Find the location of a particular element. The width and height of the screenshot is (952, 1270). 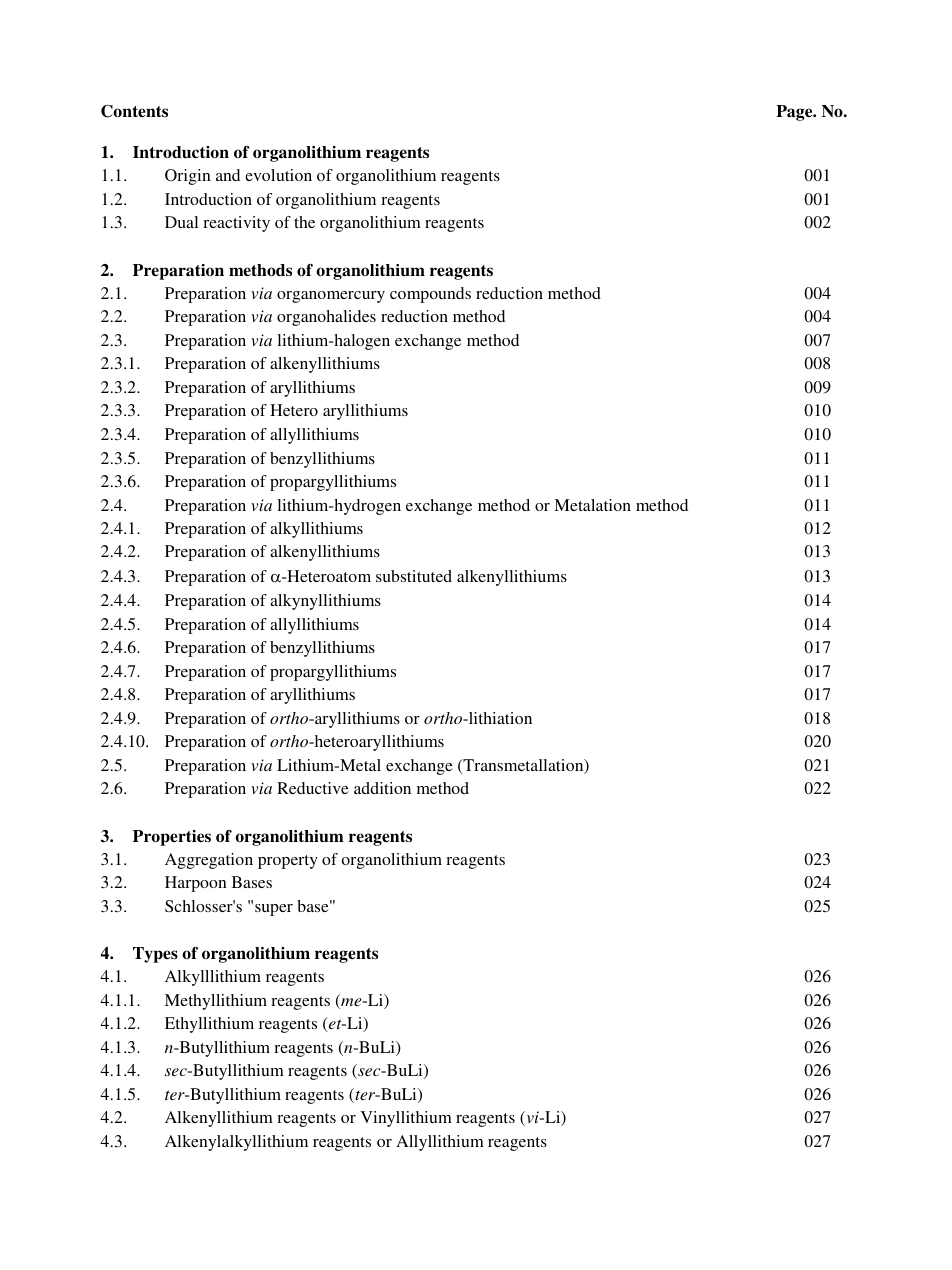

compounds is located at coordinates (430, 295).
